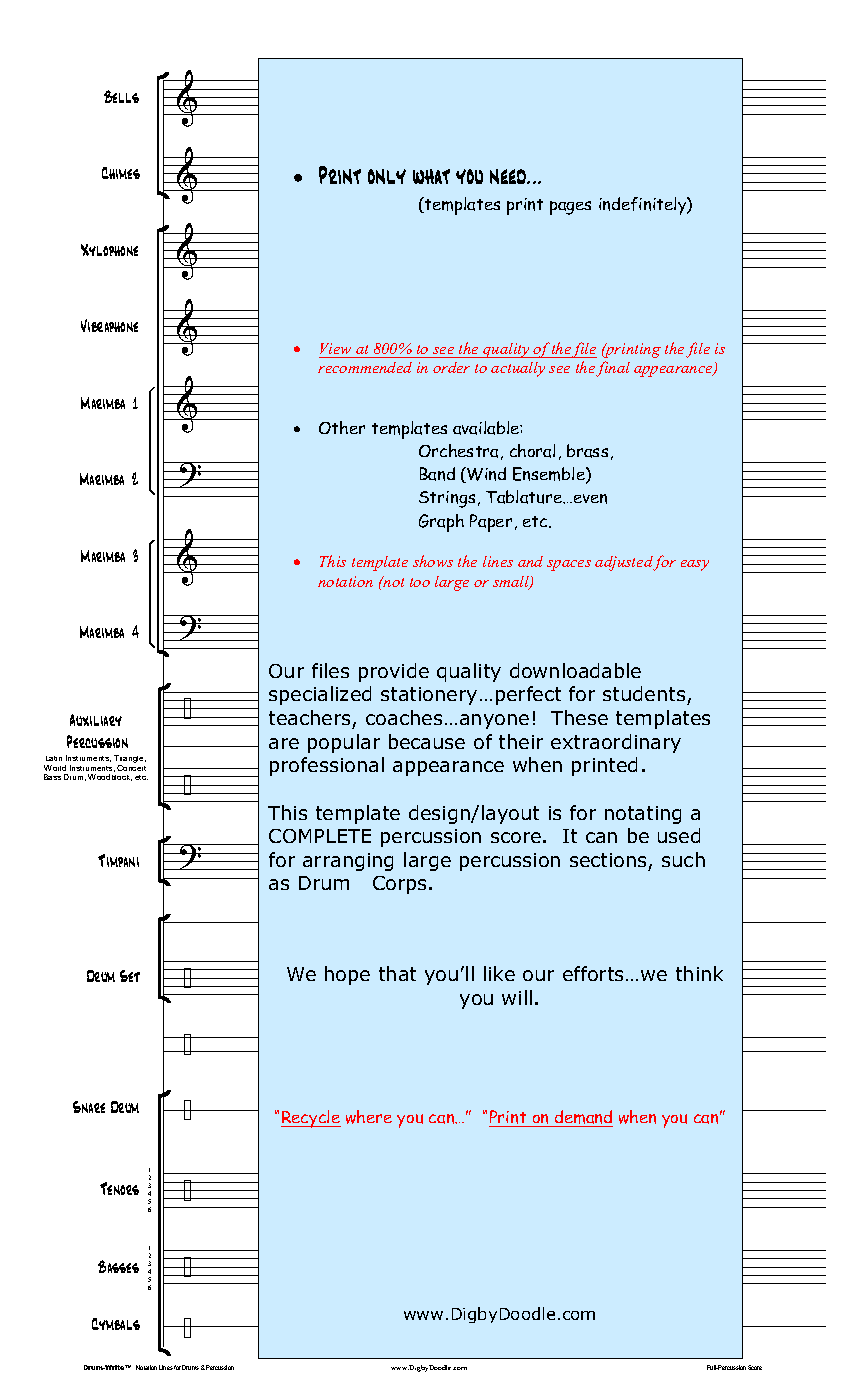 The image size is (849, 1400). I want to click on Corps, so click(399, 885).
